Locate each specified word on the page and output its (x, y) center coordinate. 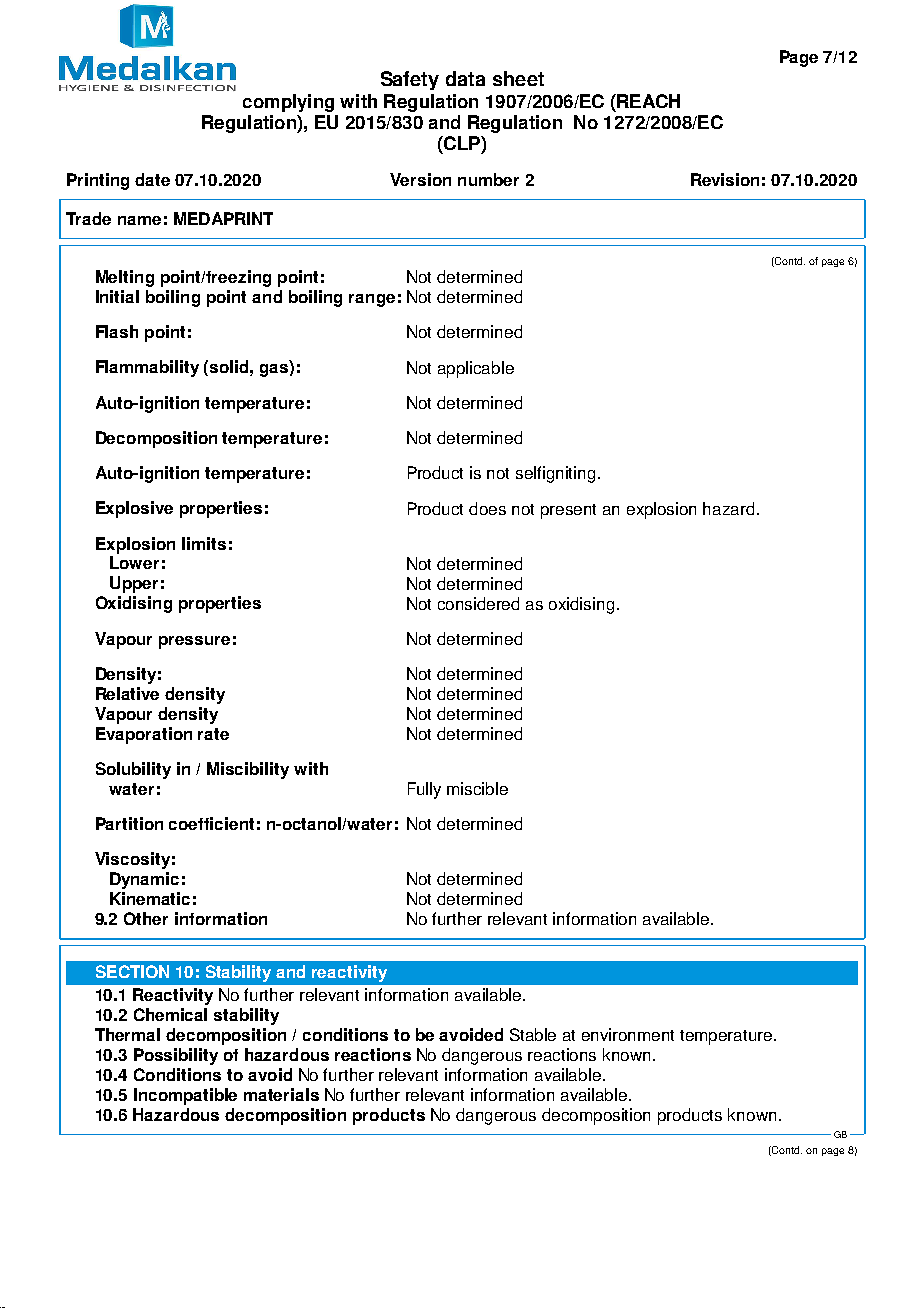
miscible (477, 788)
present (568, 511)
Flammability (147, 368)
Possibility (176, 1056)
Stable (533, 1034)
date (152, 179)
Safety (410, 80)
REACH (647, 101)
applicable (476, 369)
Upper (134, 584)
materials (281, 1094)
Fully (424, 790)
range (372, 300)
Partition (129, 823)
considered (478, 603)
